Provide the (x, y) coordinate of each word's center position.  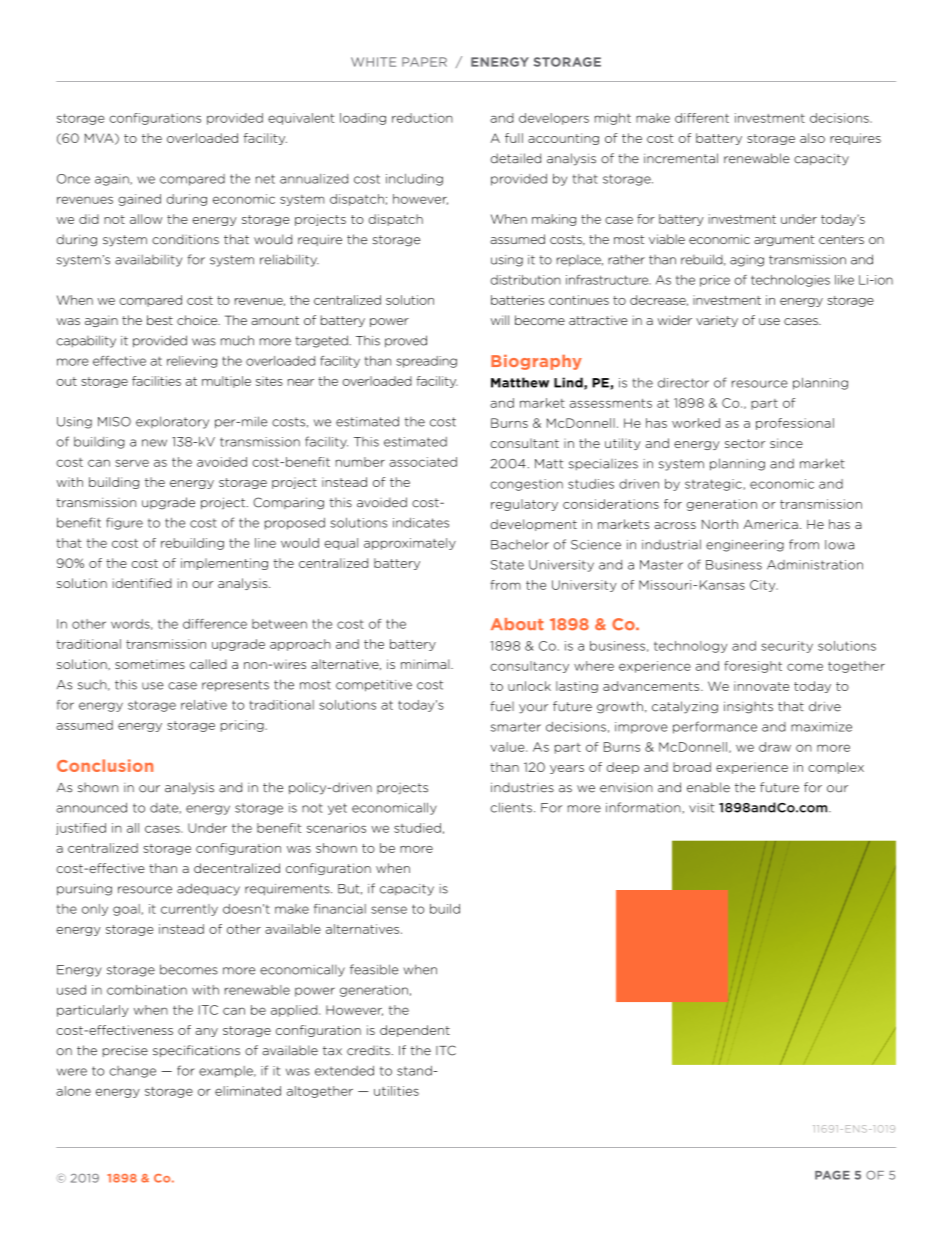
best (160, 320)
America (770, 524)
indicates (421, 523)
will (500, 320)
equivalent (301, 119)
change (133, 1072)
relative (204, 705)
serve (132, 463)
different (702, 118)
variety (717, 321)
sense (389, 910)
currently (189, 910)
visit (701, 808)
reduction (422, 118)
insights (748, 707)
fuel (502, 706)
